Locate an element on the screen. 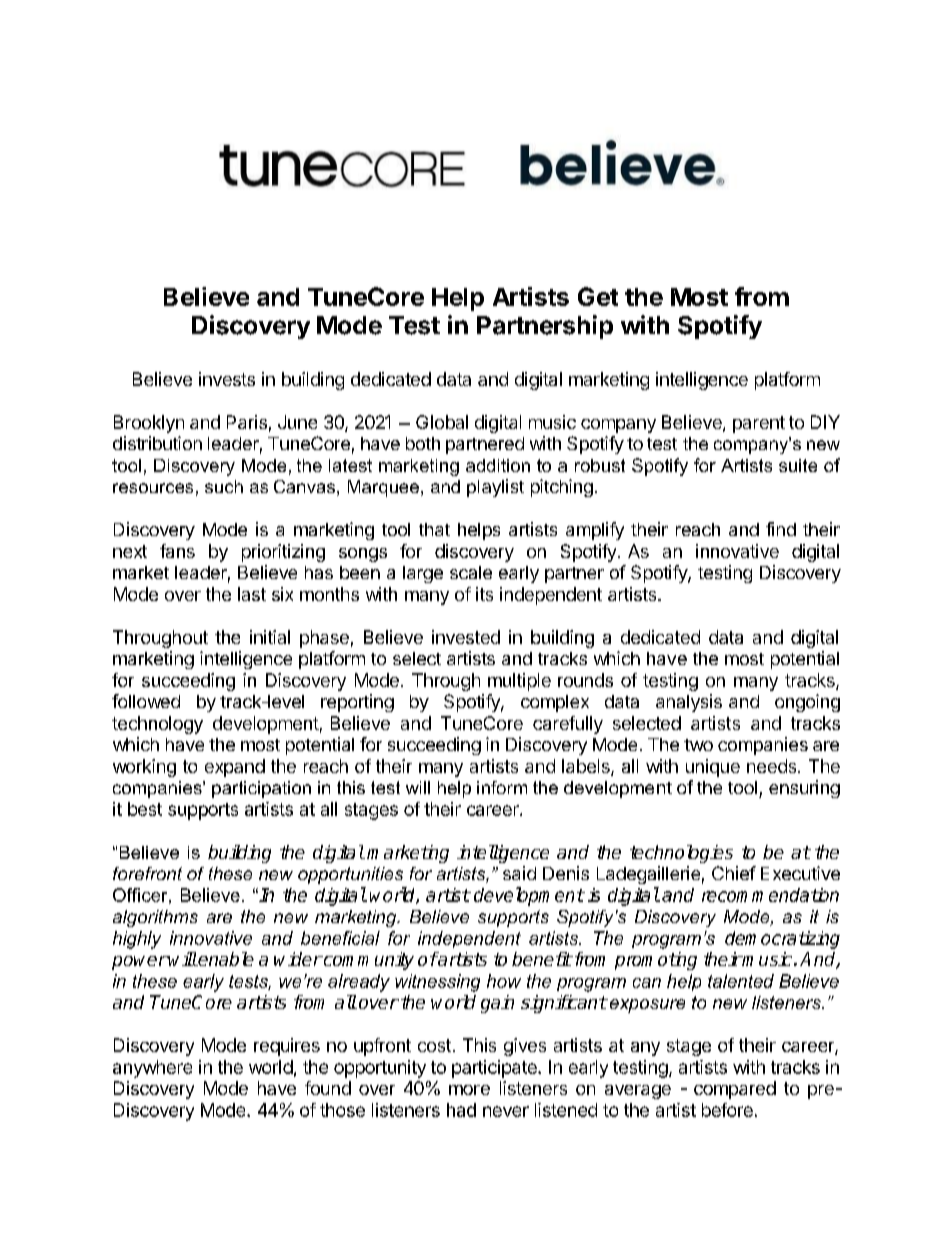 The image size is (952, 1233). more is located at coordinates (469, 1090).
